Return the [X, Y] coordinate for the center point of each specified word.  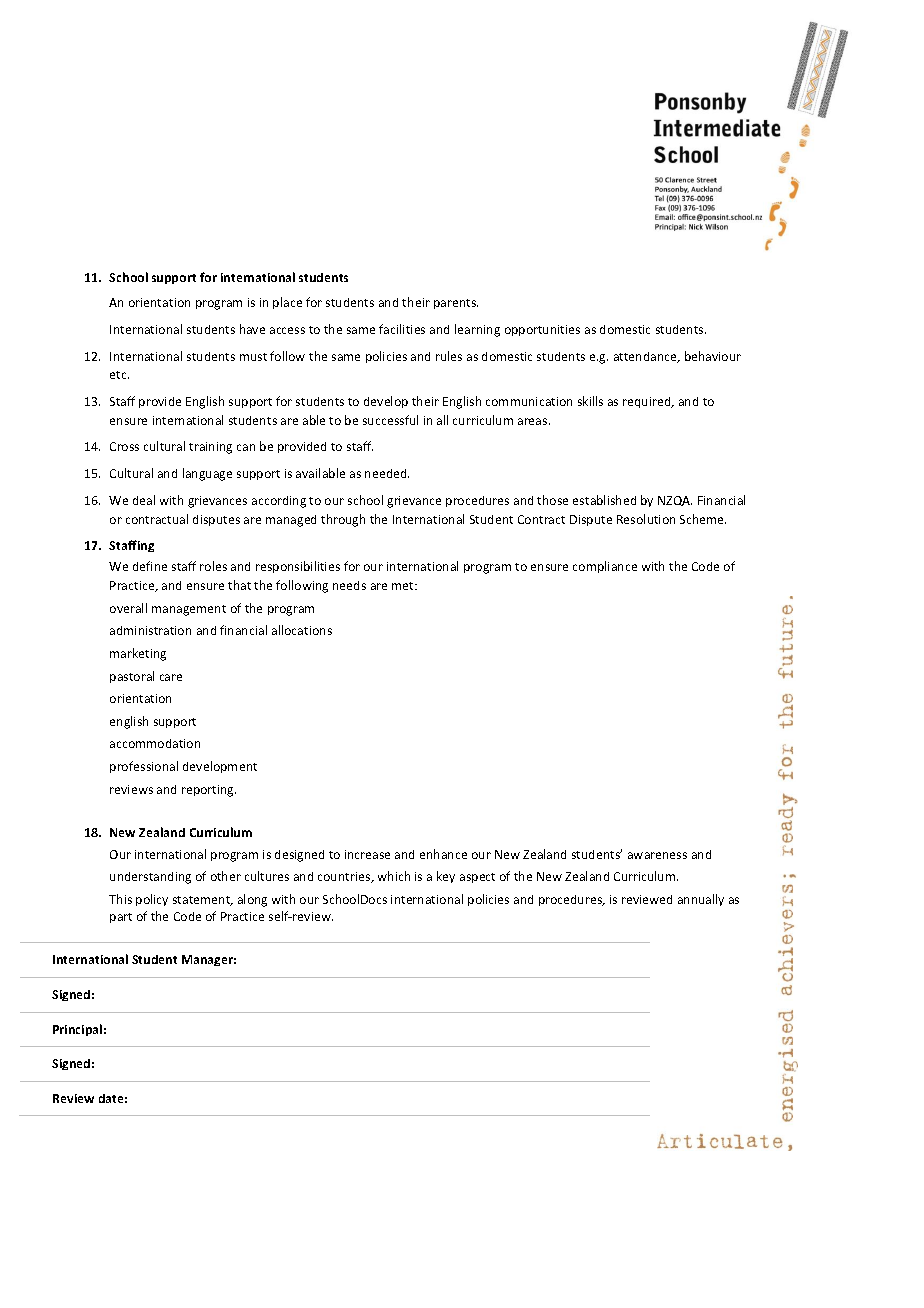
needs [349, 585]
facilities [402, 329]
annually [701, 900]
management [189, 610]
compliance [605, 567]
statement [203, 901]
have [252, 329]
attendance [646, 357]
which [394, 876]
